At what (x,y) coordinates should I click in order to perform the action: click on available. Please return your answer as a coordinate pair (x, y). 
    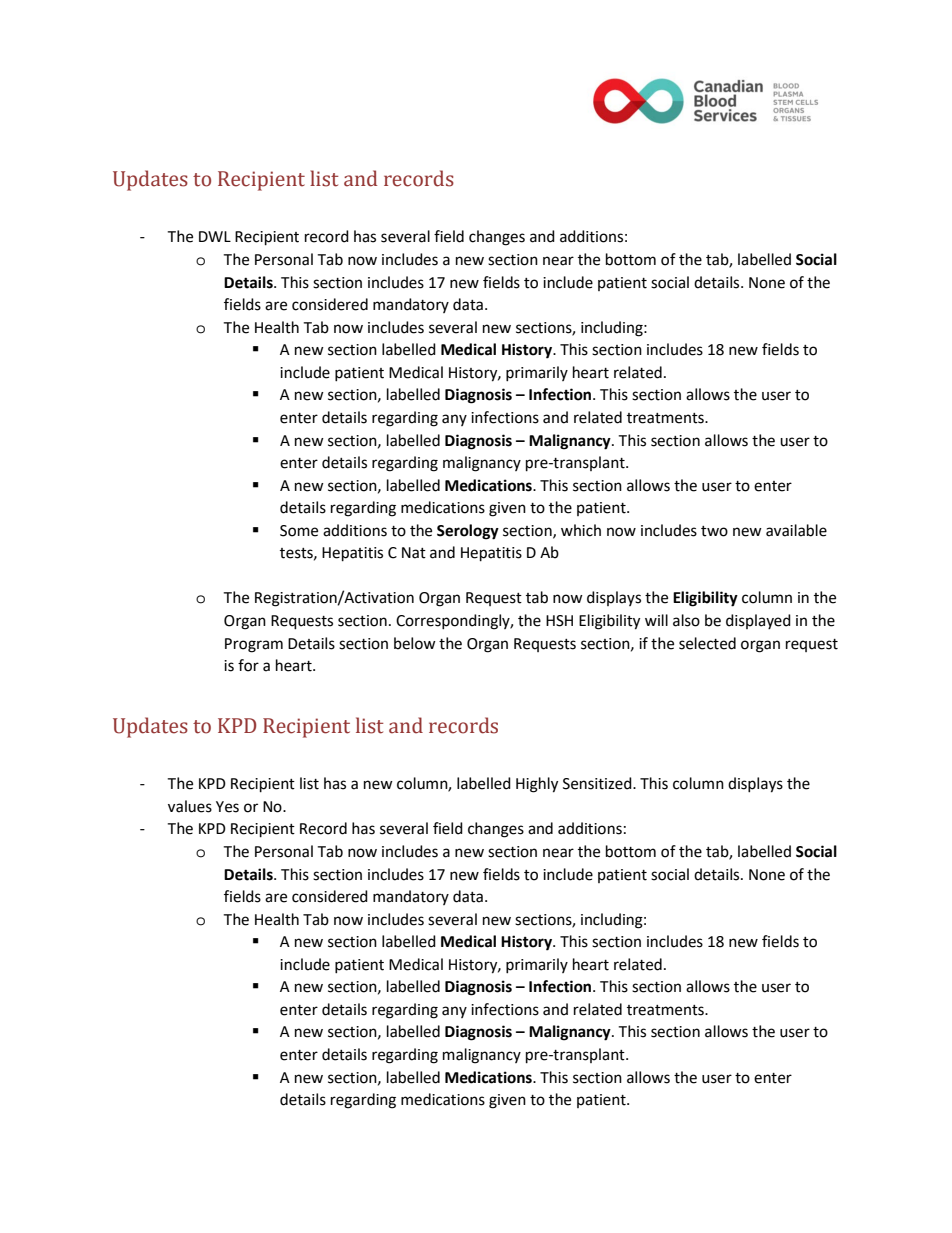
    Looking at the image, I should click on (796, 530).
